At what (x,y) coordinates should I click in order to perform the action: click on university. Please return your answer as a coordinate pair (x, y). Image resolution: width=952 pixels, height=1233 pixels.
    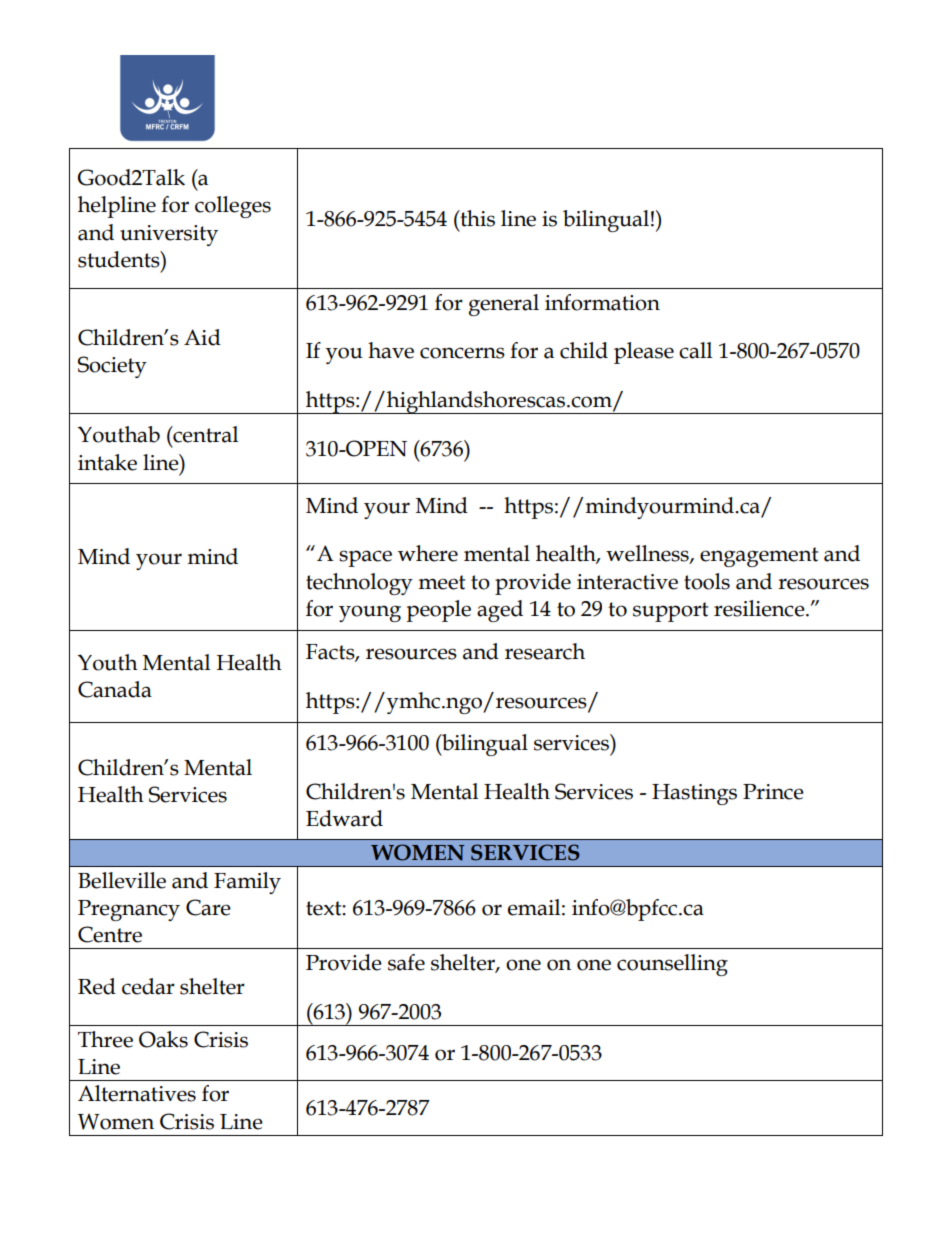
    Looking at the image, I should click on (169, 235).
